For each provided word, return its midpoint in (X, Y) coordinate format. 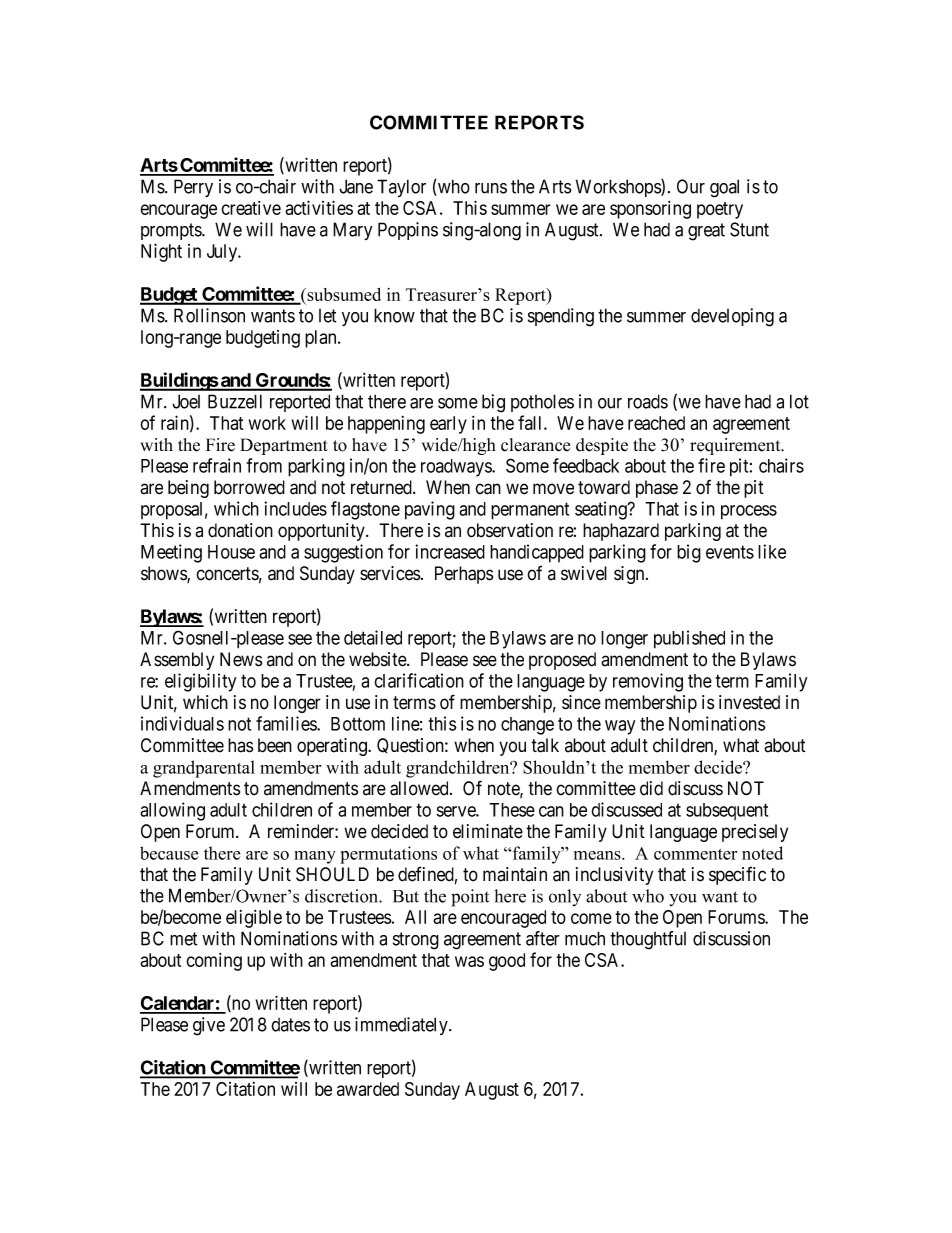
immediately (402, 1026)
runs (491, 188)
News (241, 659)
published (689, 639)
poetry (720, 210)
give (209, 1026)
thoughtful (648, 940)
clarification (419, 680)
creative (251, 208)
